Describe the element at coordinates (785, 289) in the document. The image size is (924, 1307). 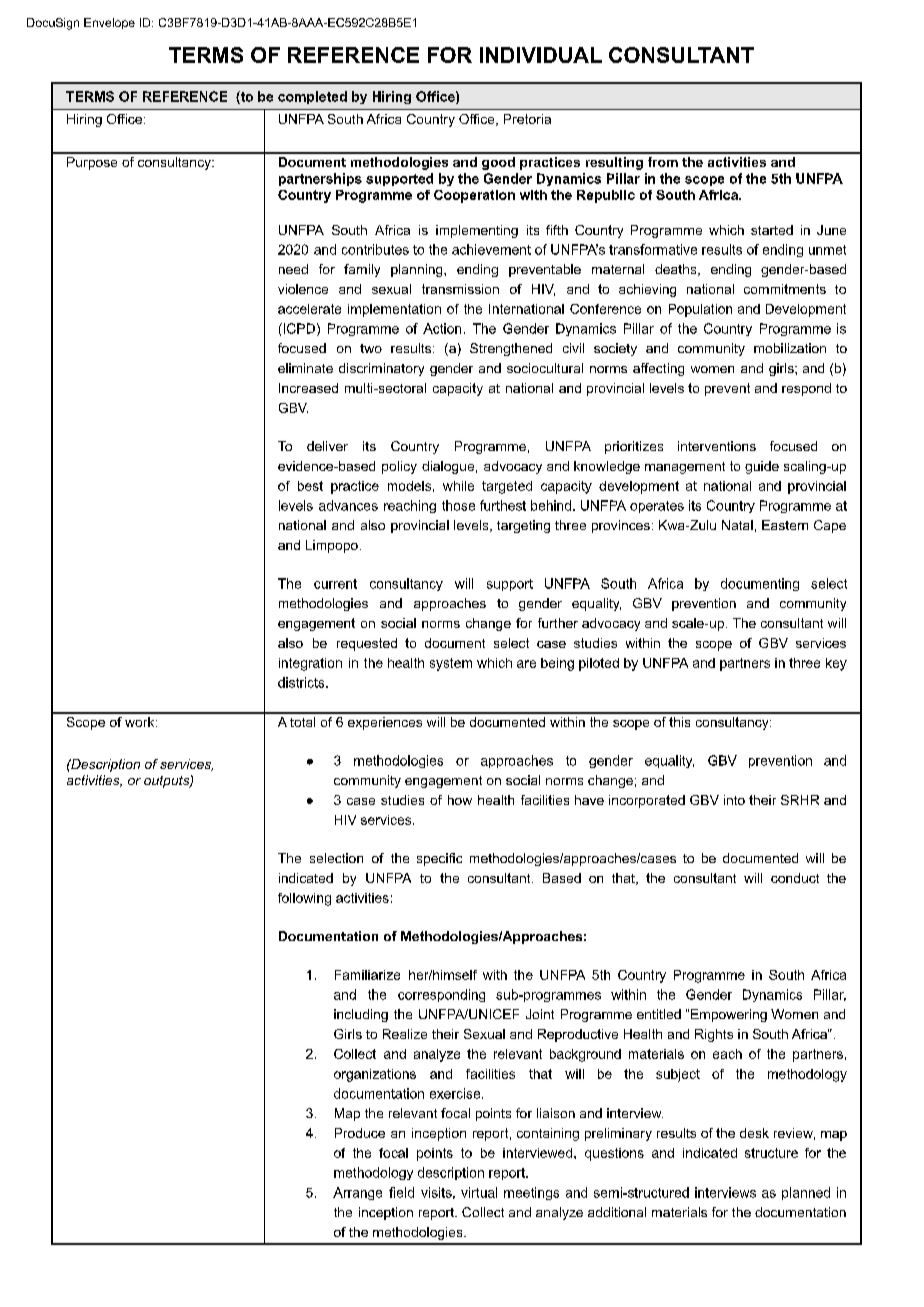
I see `commitments` at that location.
